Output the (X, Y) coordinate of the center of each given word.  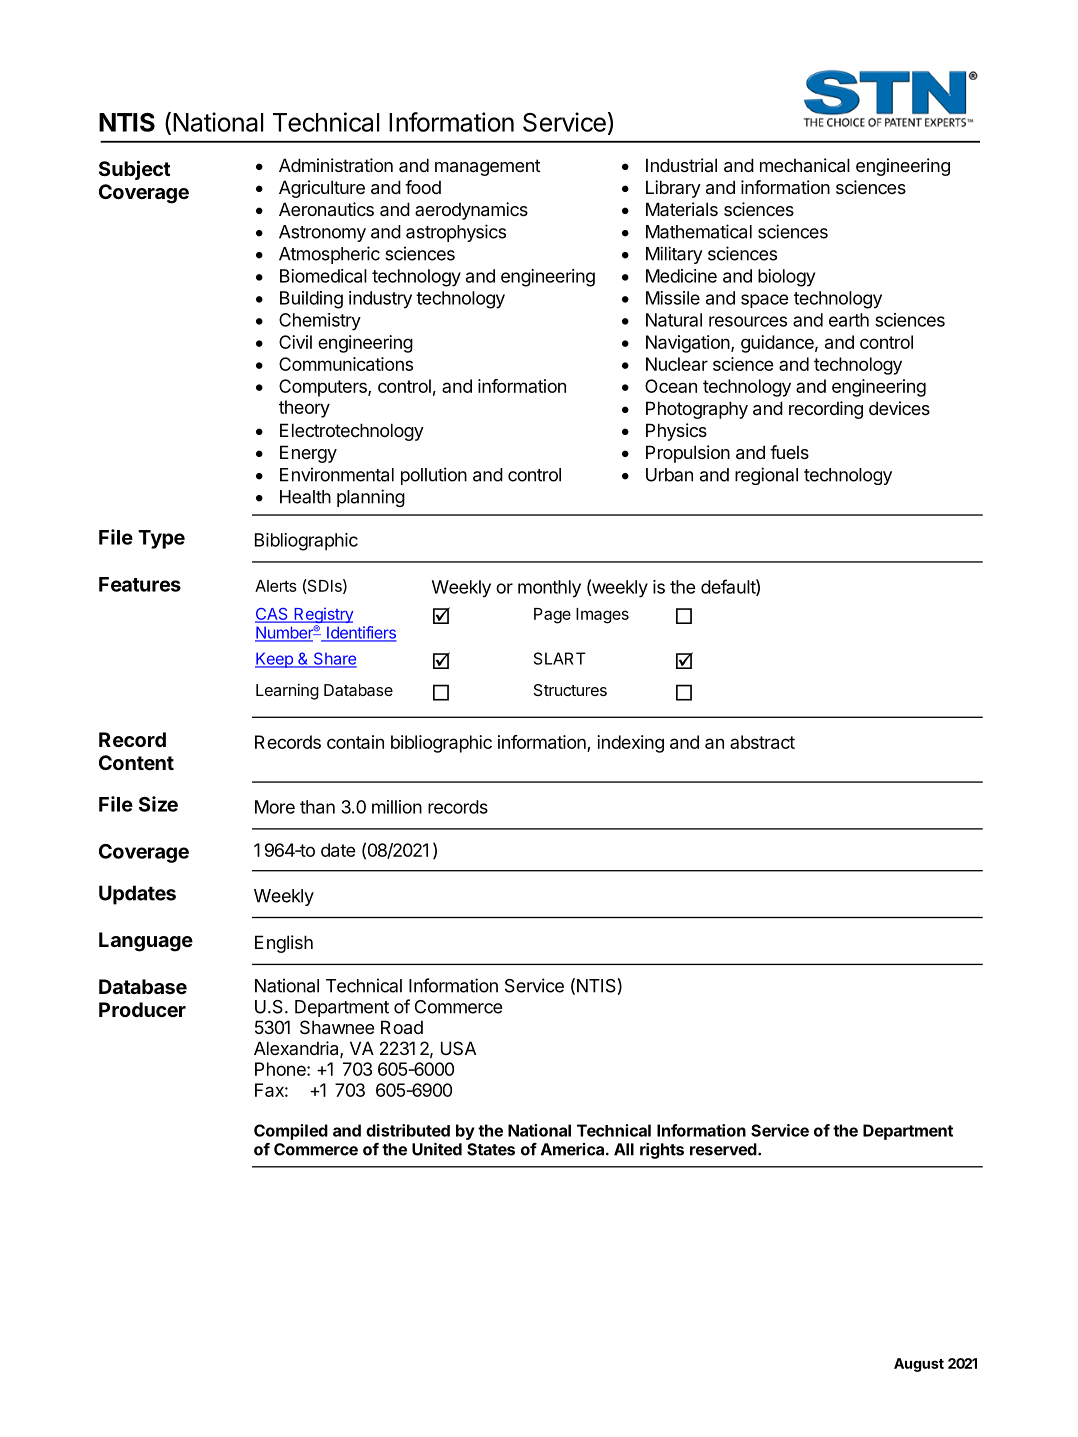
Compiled (291, 1132)
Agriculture (322, 189)
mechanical (805, 165)
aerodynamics (471, 211)
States (491, 1149)
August (919, 1365)
